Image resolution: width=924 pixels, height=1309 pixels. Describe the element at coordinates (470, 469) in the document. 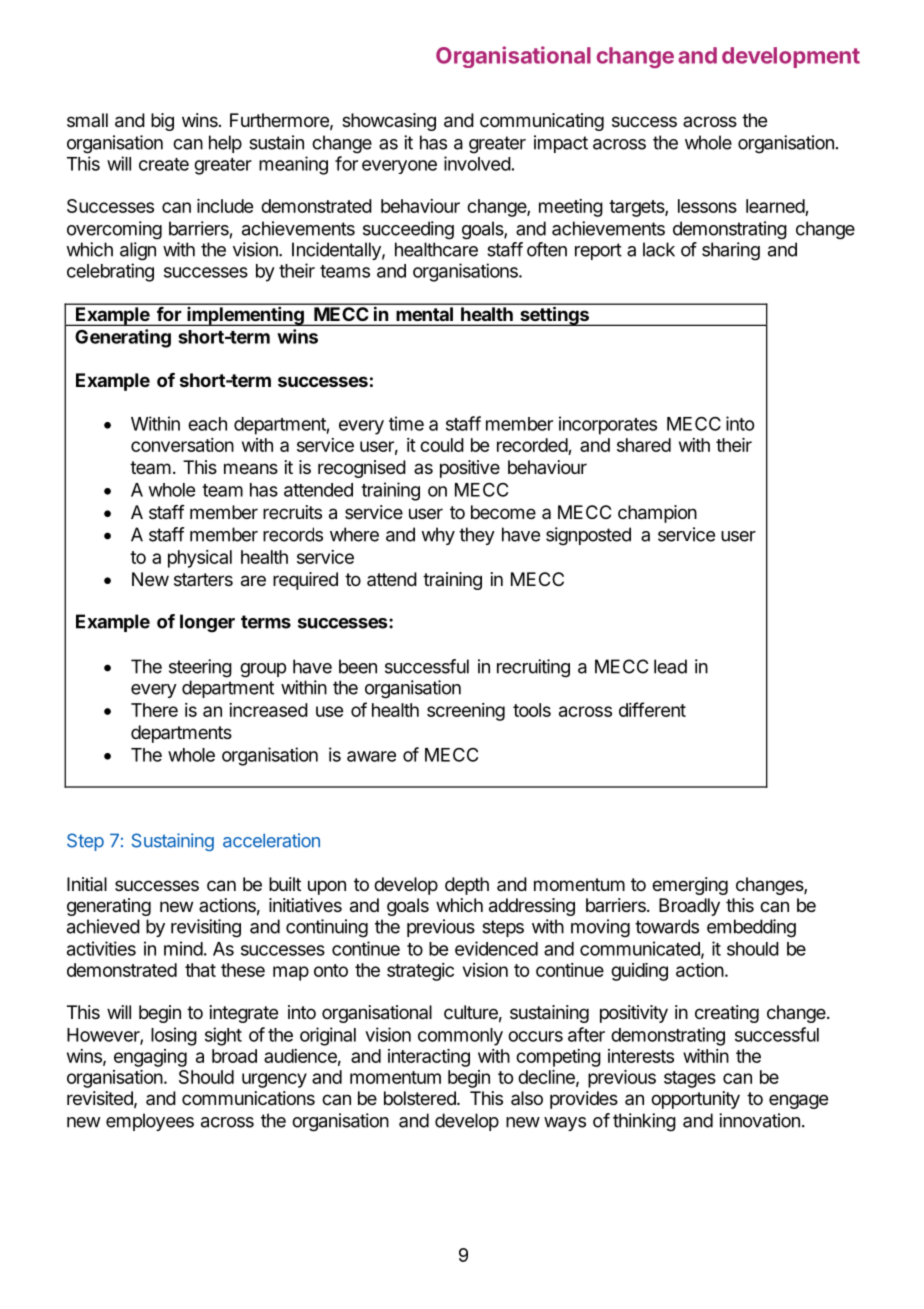

I see `positive` at that location.
